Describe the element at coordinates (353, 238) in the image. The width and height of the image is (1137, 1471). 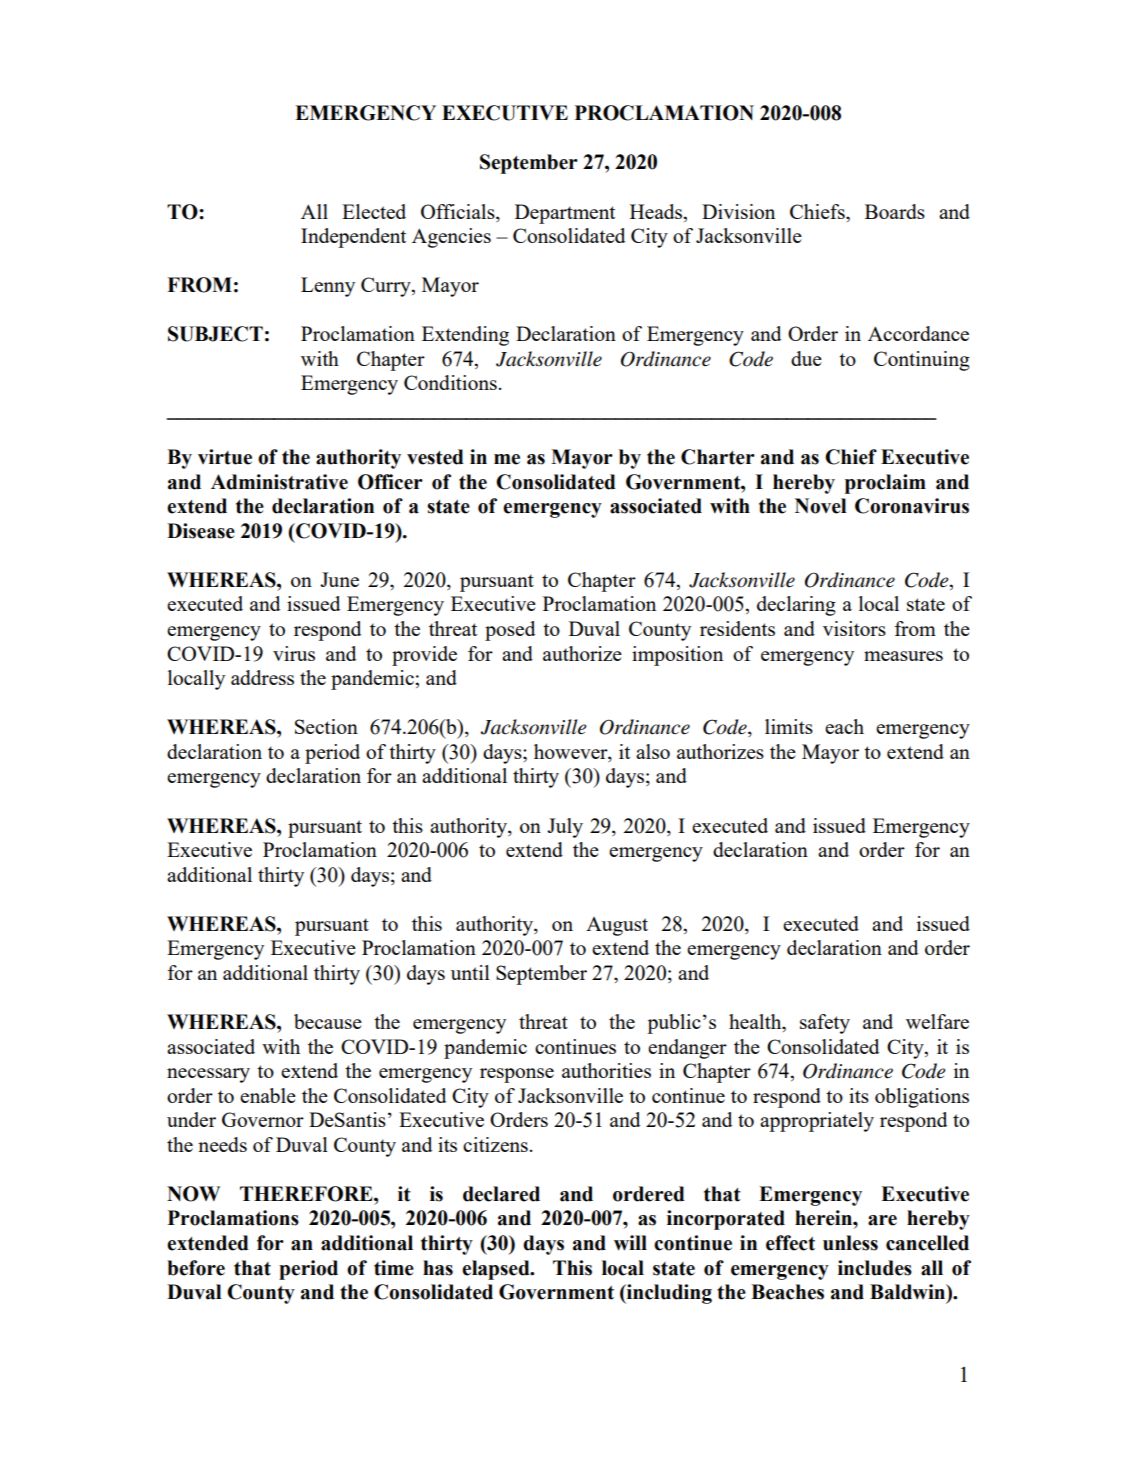
I see `Independent` at that location.
